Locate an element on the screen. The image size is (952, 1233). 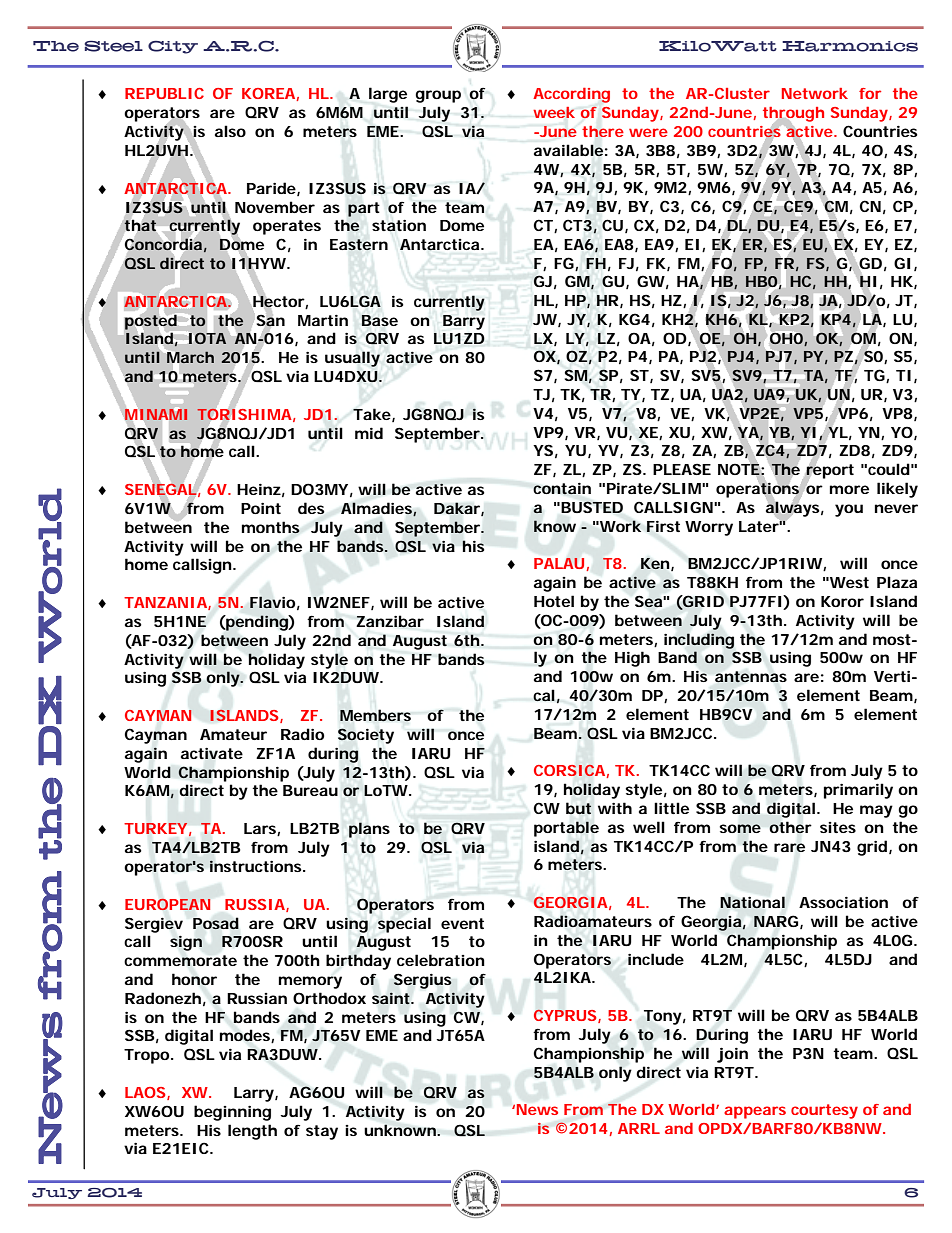
CYPRUS is located at coordinates (565, 1015).
